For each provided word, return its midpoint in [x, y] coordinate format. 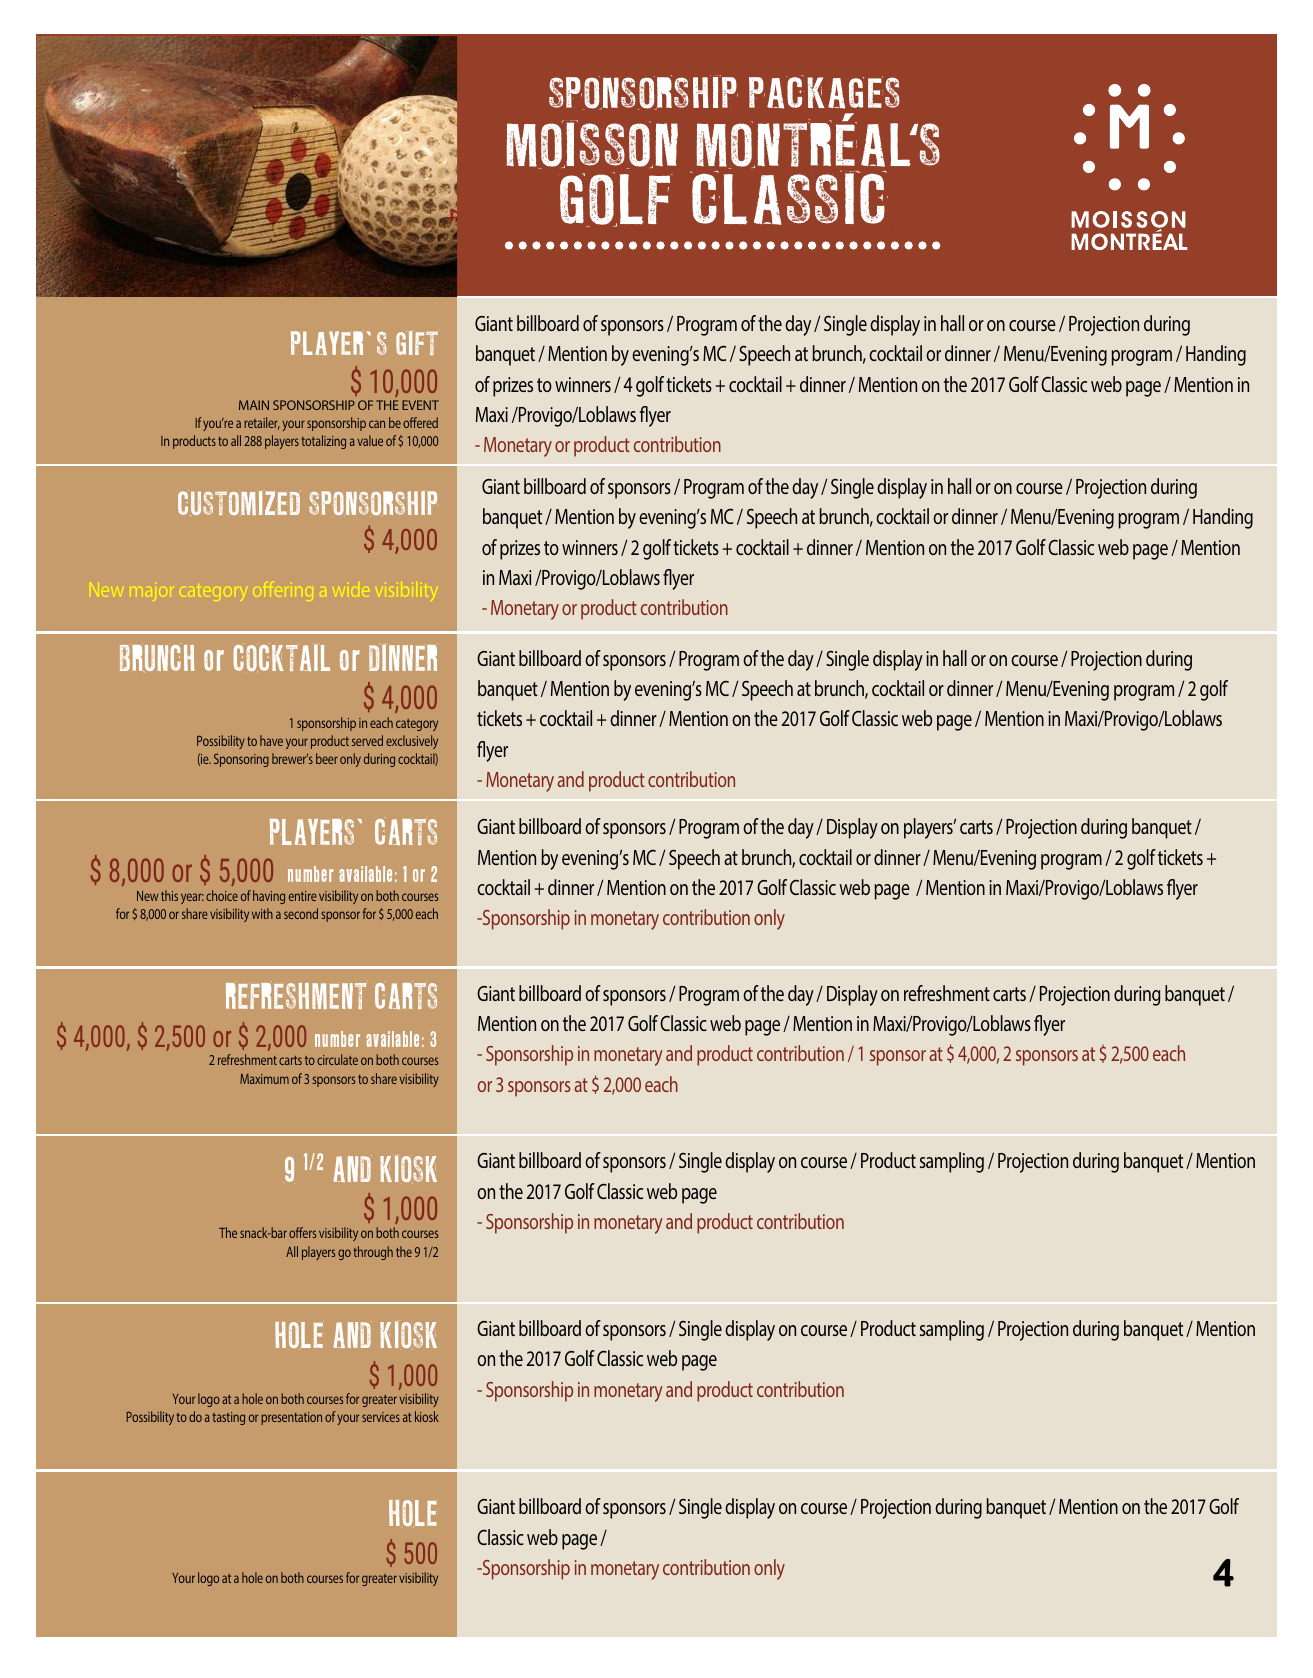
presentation [291, 1418]
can [377, 424]
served [367, 740]
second [301, 913]
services [381, 1417]
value [370, 440]
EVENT [420, 405]
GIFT [417, 343]
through [373, 1253]
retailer [262, 423]
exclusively [412, 742]
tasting [228, 1418]
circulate [337, 1059]
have [271, 740]
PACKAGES [824, 92]
